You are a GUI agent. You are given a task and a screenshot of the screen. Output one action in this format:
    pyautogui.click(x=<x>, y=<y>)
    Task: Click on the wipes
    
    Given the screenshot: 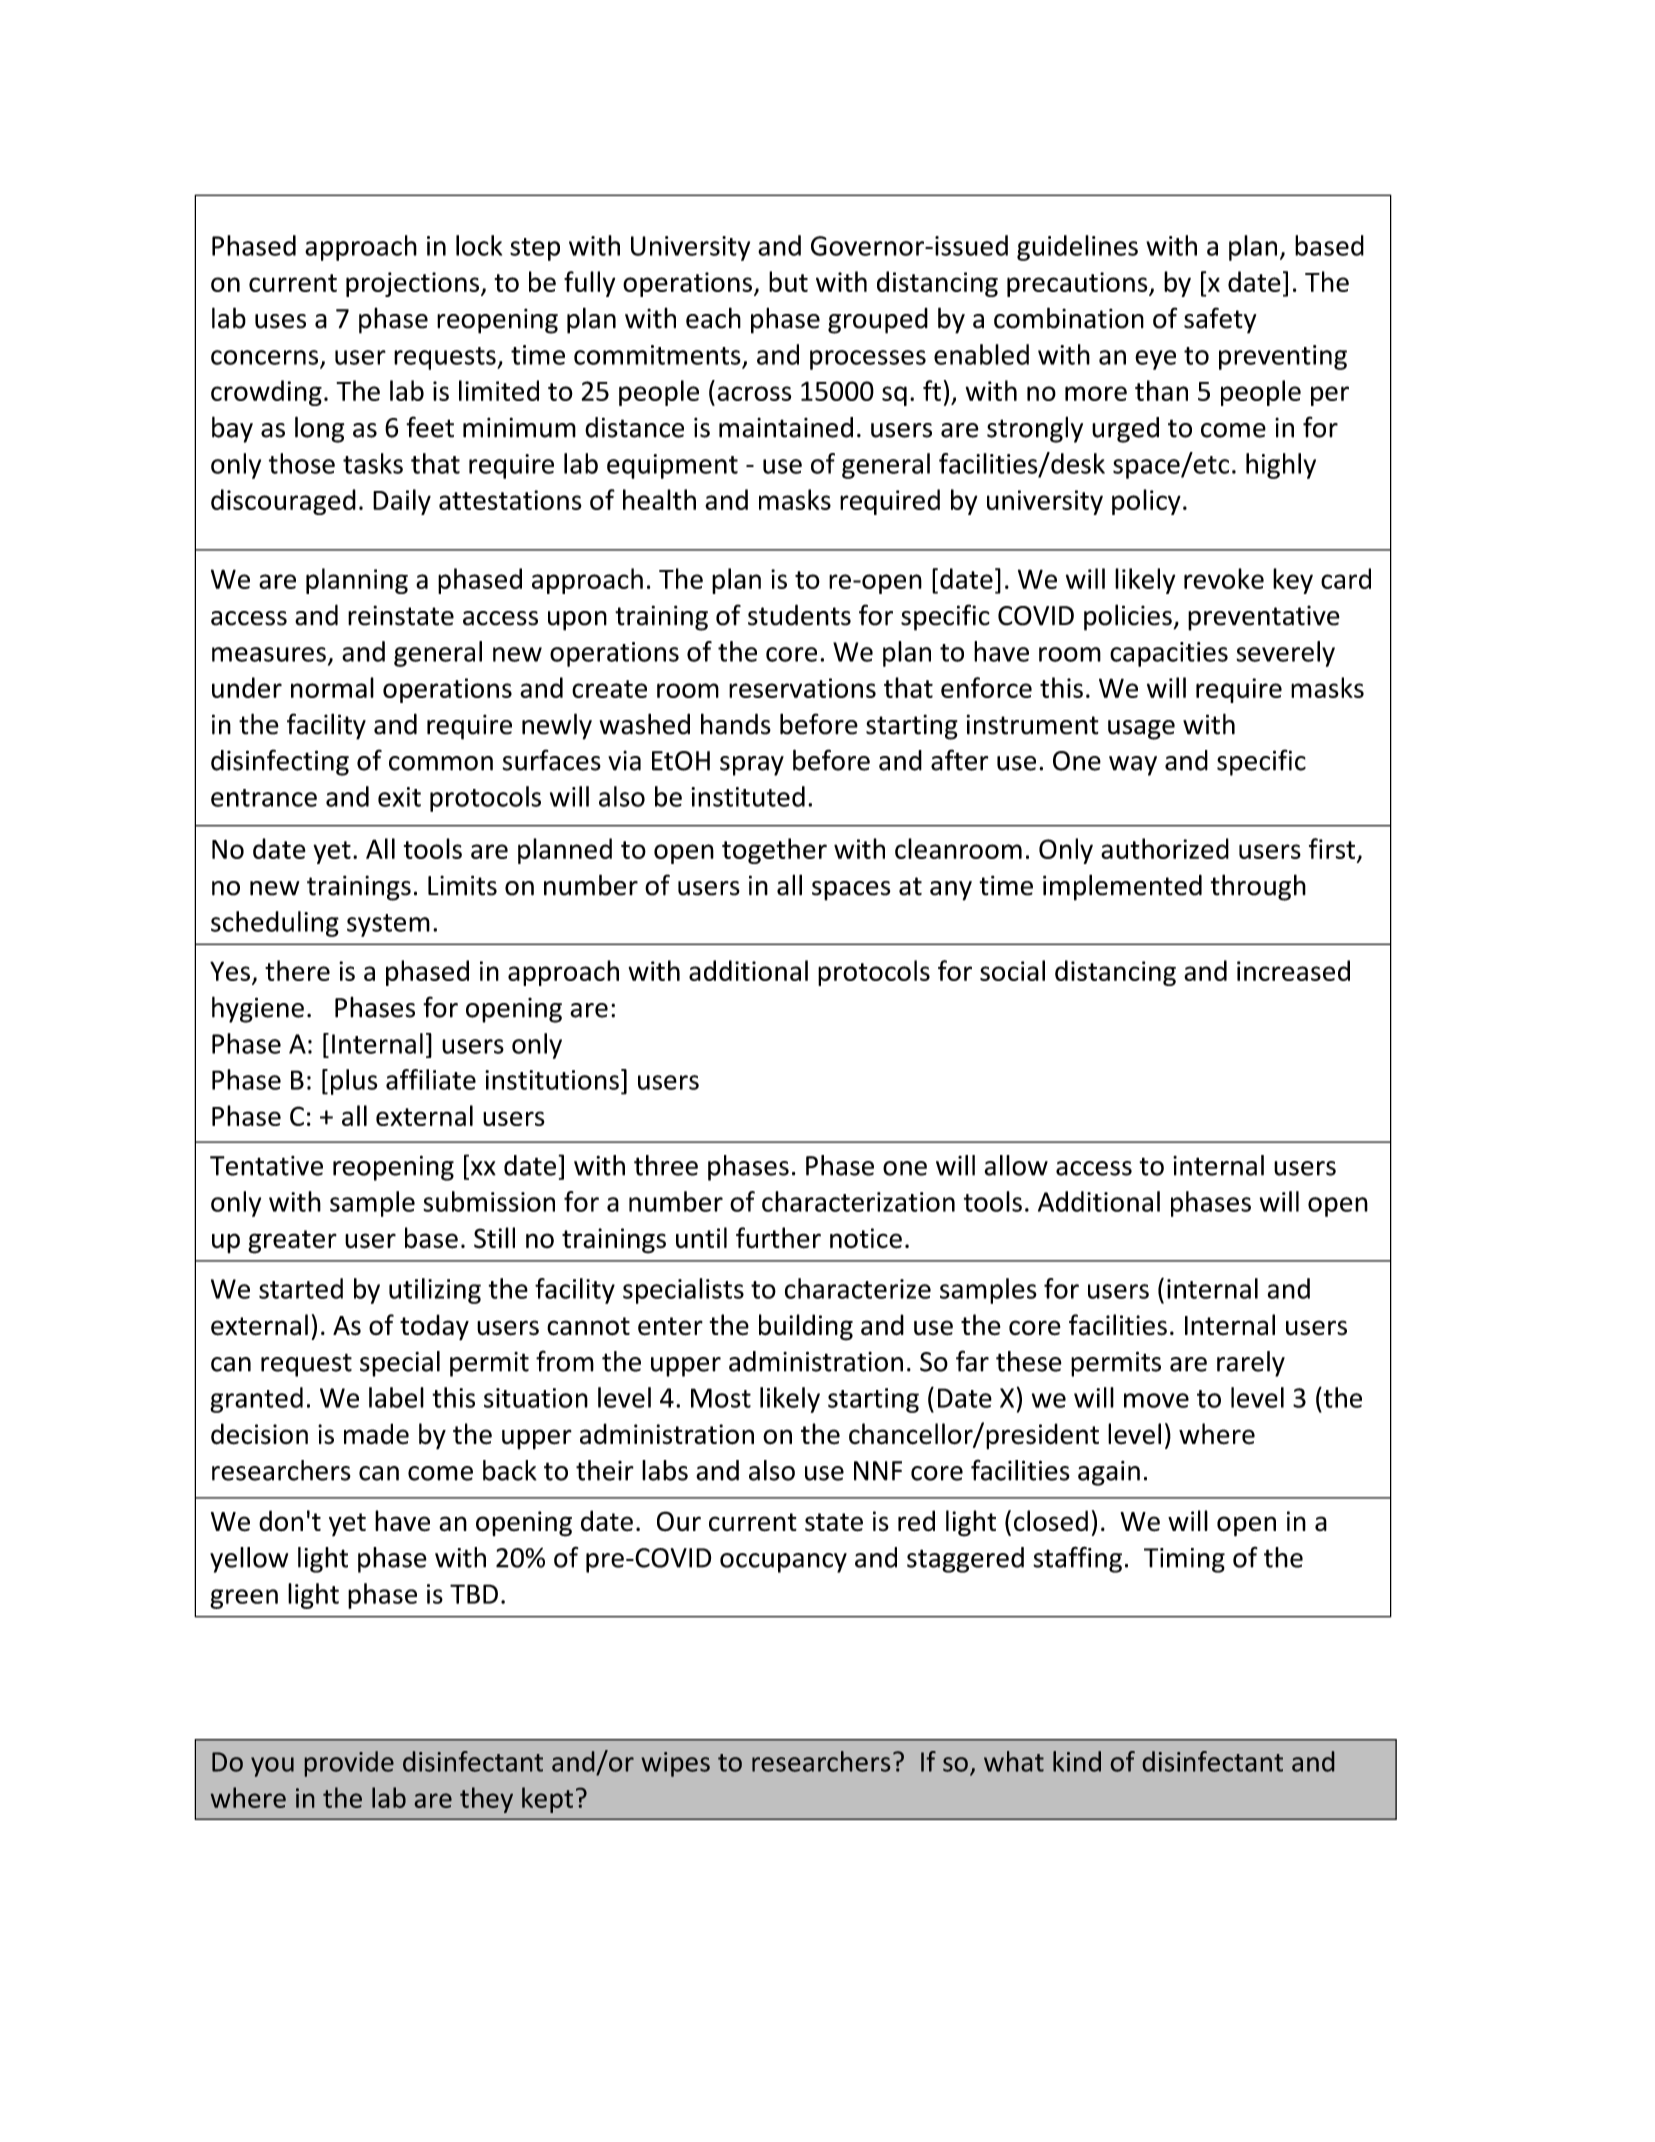 What is the action you would take?
    pyautogui.click(x=675, y=1764)
